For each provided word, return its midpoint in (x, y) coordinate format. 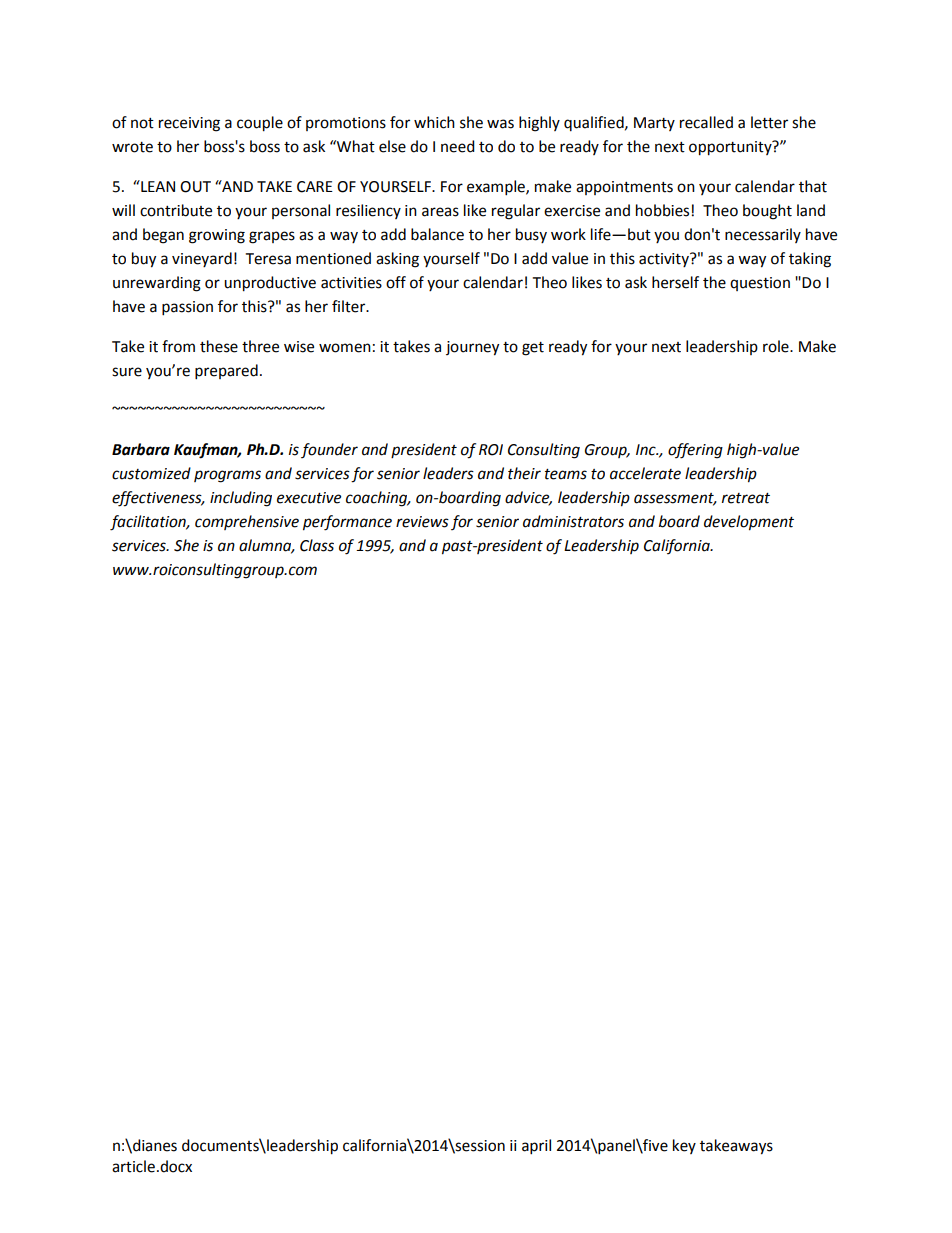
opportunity (731, 148)
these (219, 346)
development (749, 523)
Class (317, 545)
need (458, 146)
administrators (573, 521)
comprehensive (247, 522)
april (536, 1147)
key (684, 1146)
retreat (746, 498)
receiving (189, 124)
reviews (422, 522)
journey (472, 348)
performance (347, 523)
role (777, 346)
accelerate (645, 473)
